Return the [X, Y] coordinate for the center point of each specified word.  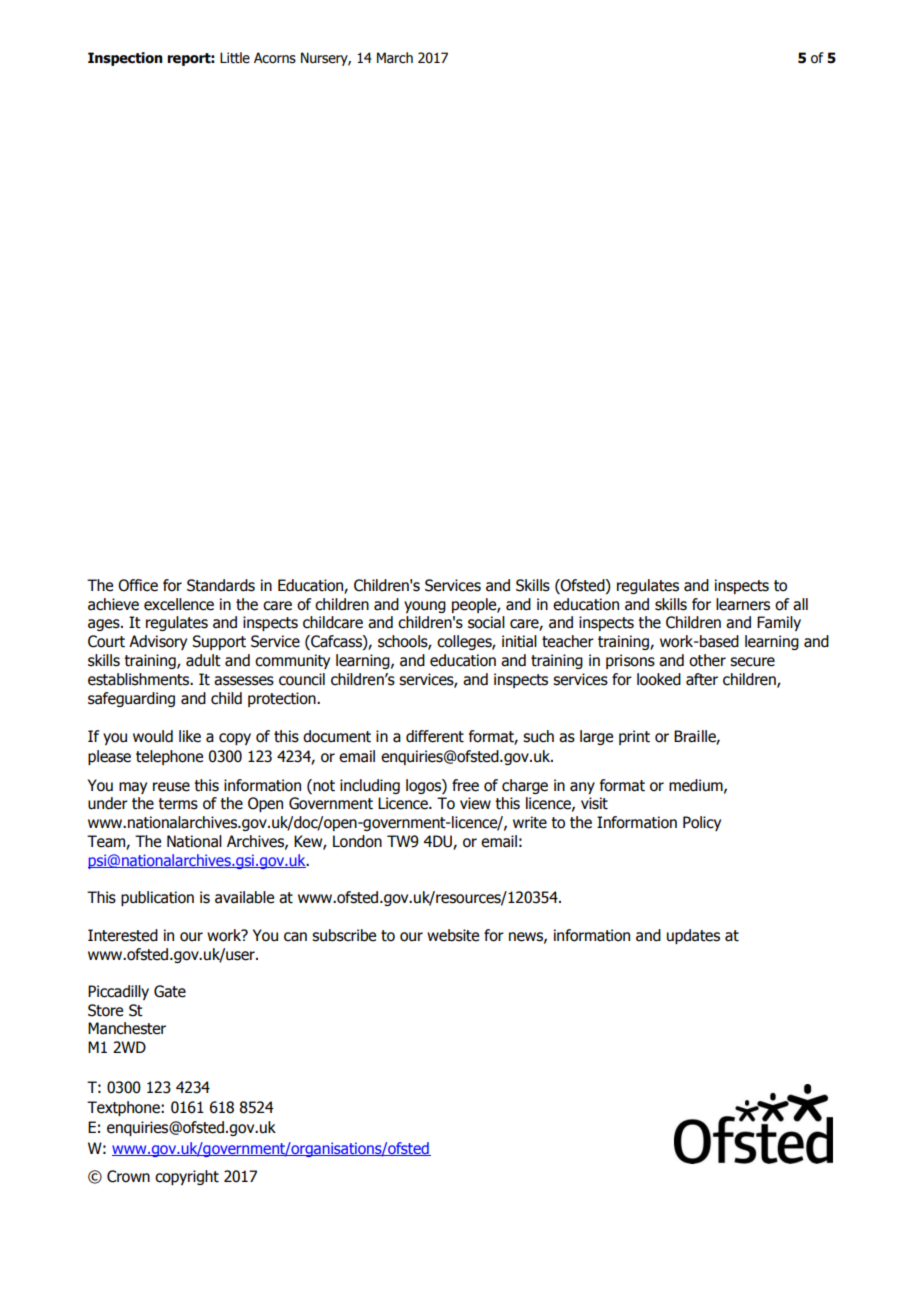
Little [235, 58]
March [395, 58]
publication [157, 898]
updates [693, 936]
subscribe [344, 935]
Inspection [125, 59]
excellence [179, 604]
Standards [221, 585]
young [425, 607]
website [453, 935]
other [707, 660]
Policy [702, 823]
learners [743, 604]
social [486, 622]
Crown [128, 1176]
